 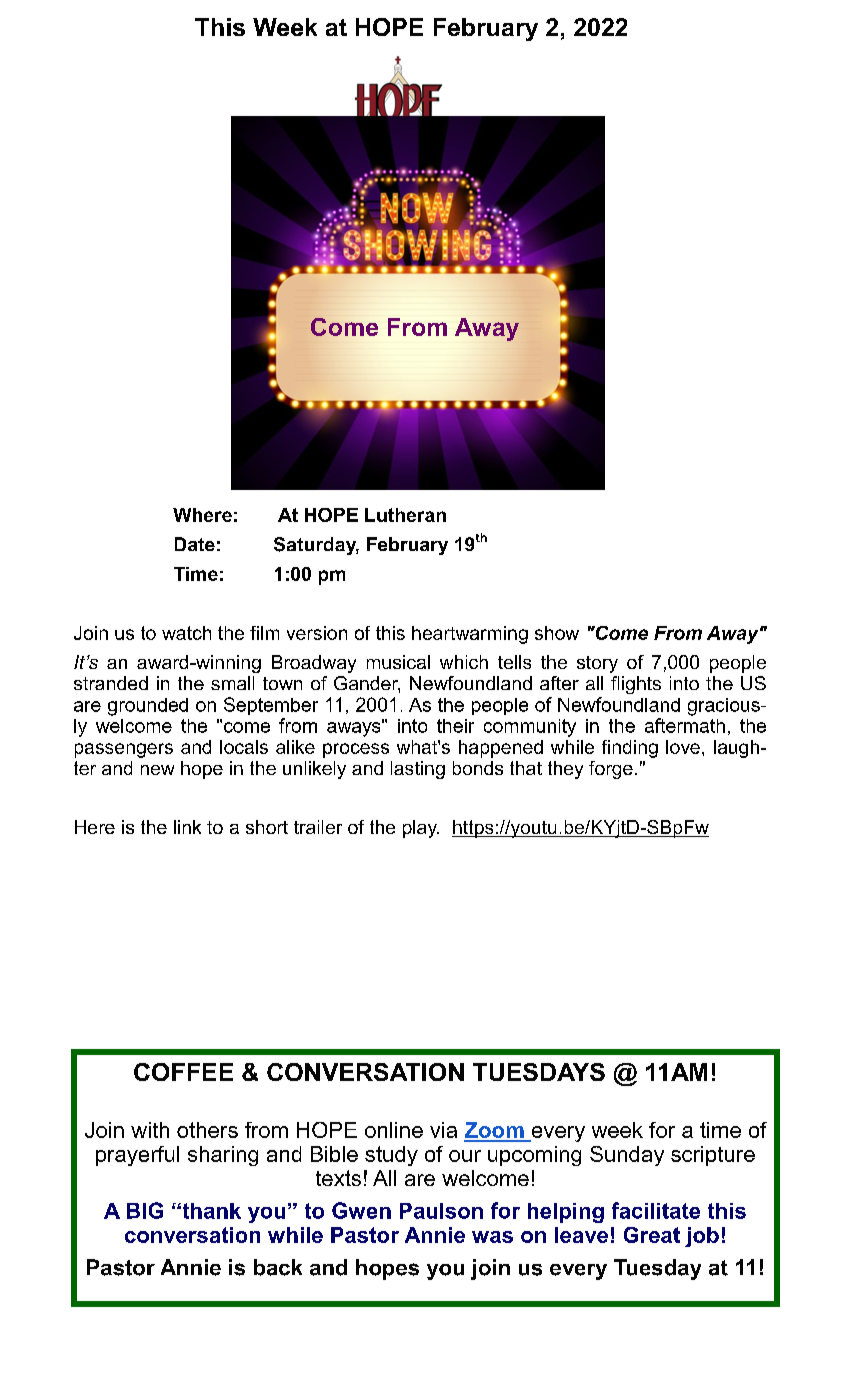 What do you see at coordinates (557, 633) in the screenshot?
I see `show` at bounding box center [557, 633].
